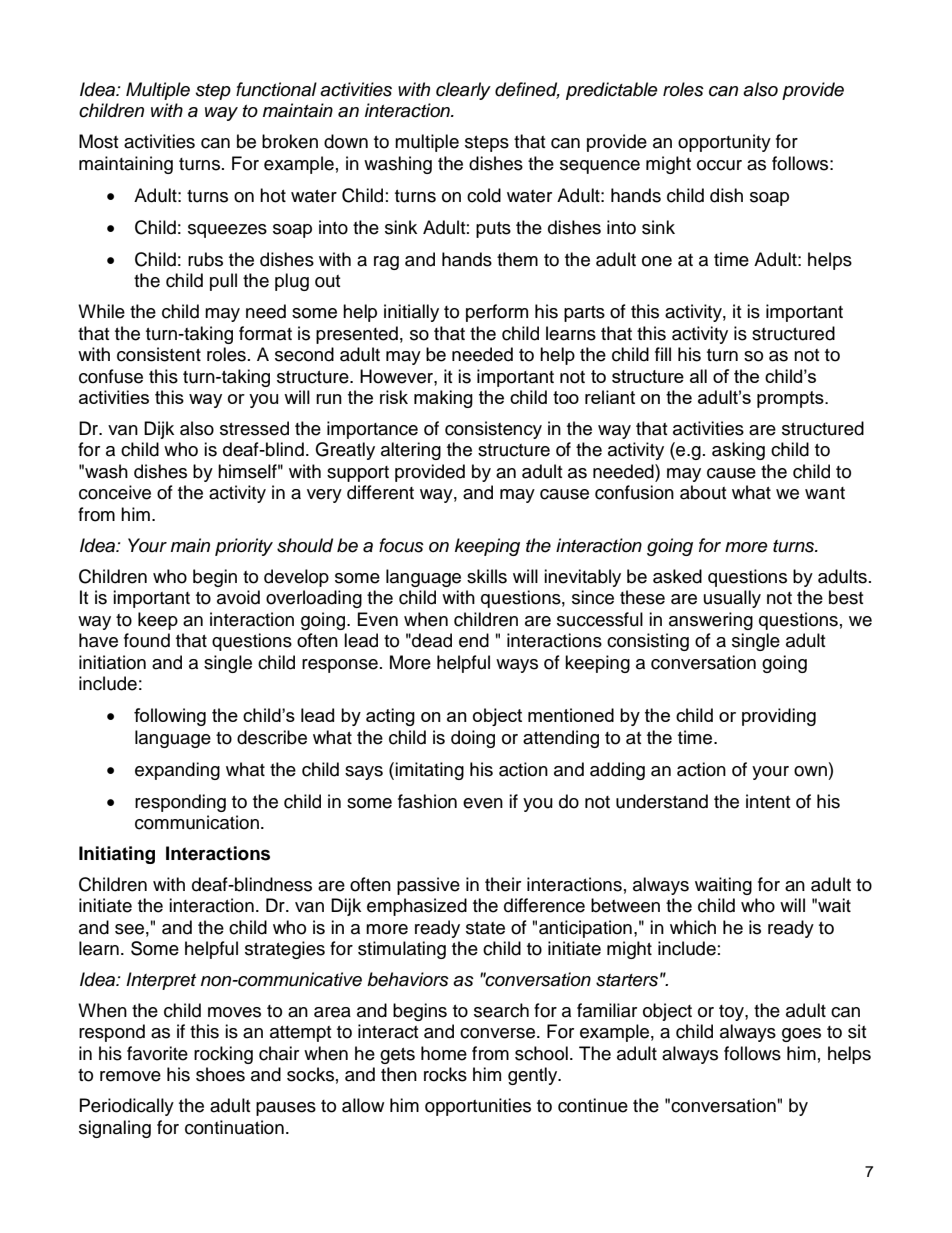 Image resolution: width=952 pixels, height=1233 pixels. Describe the element at coordinates (463, 91) in the screenshot. I see `clearly` at that location.
